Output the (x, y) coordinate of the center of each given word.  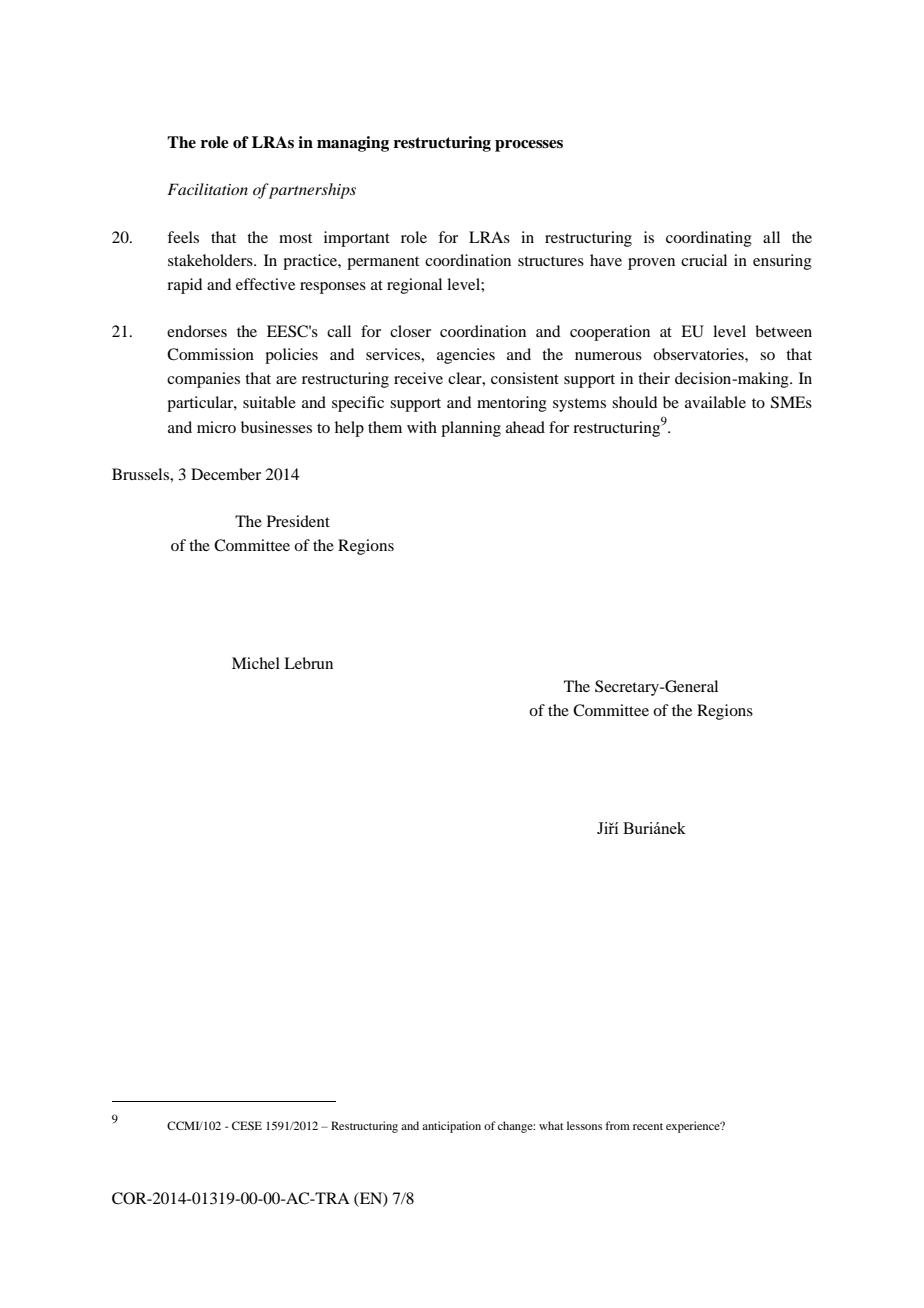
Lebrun (308, 663)
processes (529, 146)
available (715, 402)
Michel (256, 663)
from (617, 1125)
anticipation (451, 1127)
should (634, 402)
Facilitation (207, 189)
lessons (584, 1125)
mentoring (512, 404)
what (551, 1125)
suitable (269, 402)
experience (694, 1127)
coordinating (709, 239)
